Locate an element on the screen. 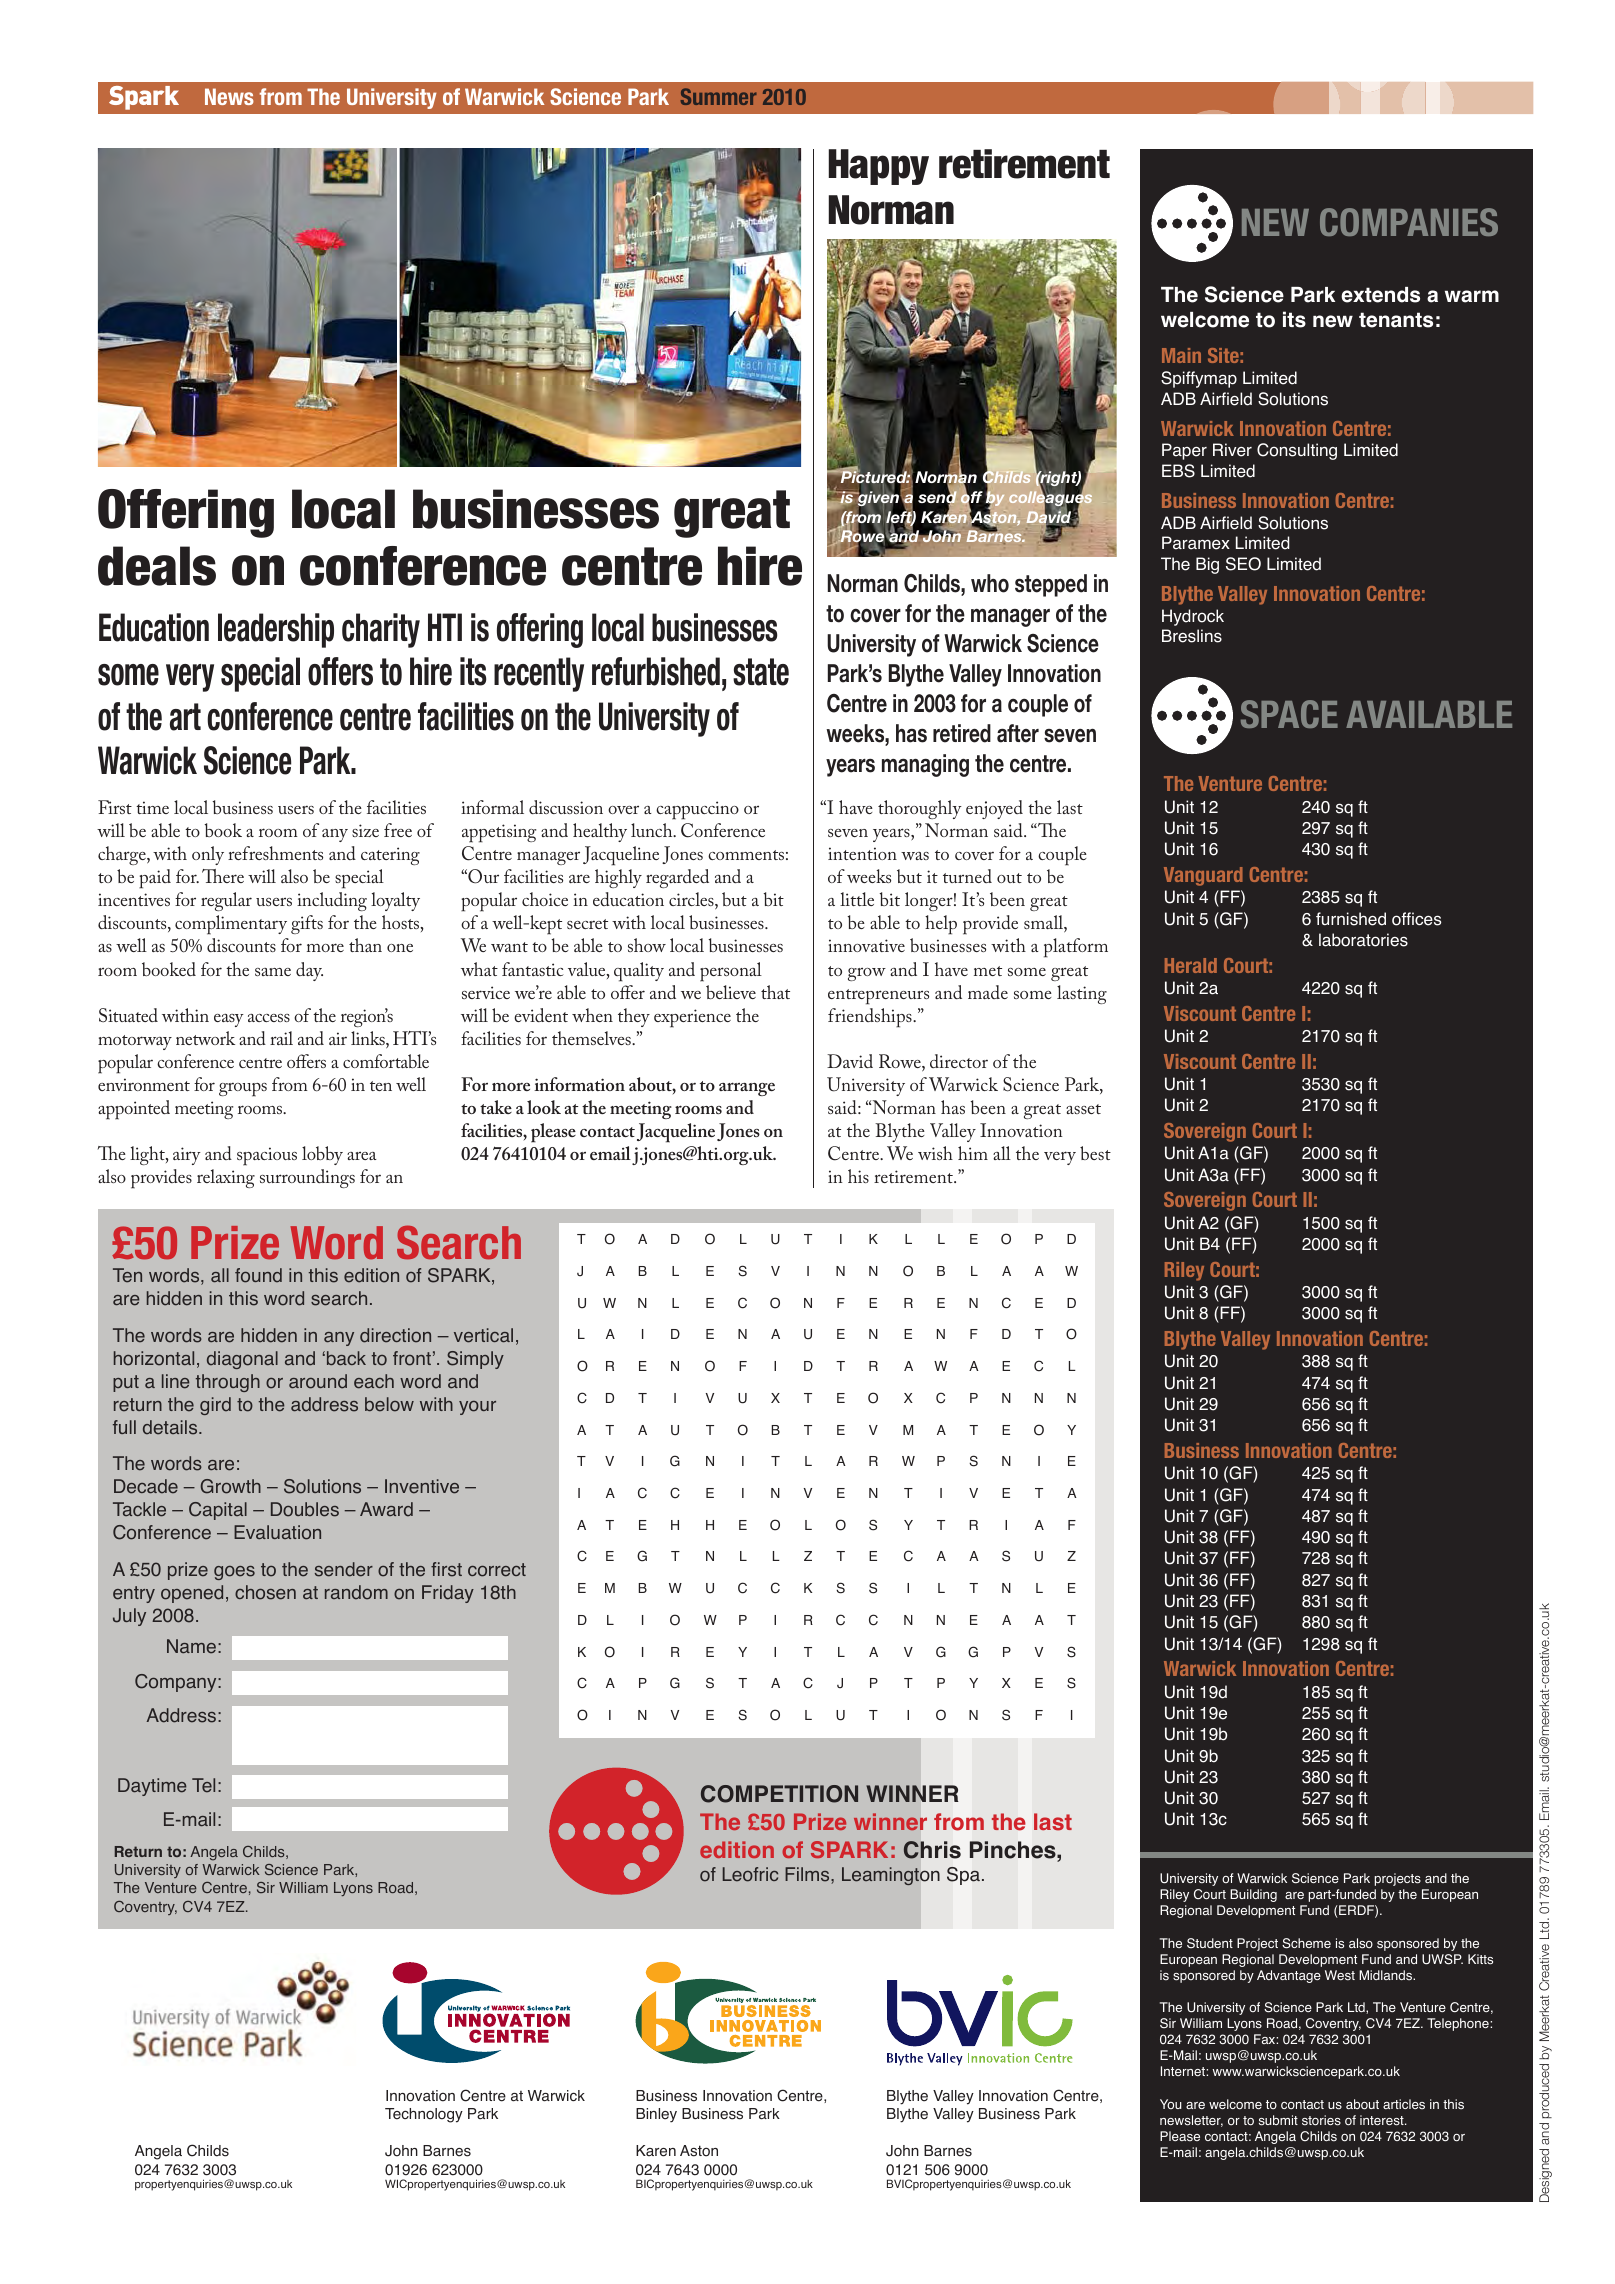  COMPETITION is located at coordinates (779, 1794).
